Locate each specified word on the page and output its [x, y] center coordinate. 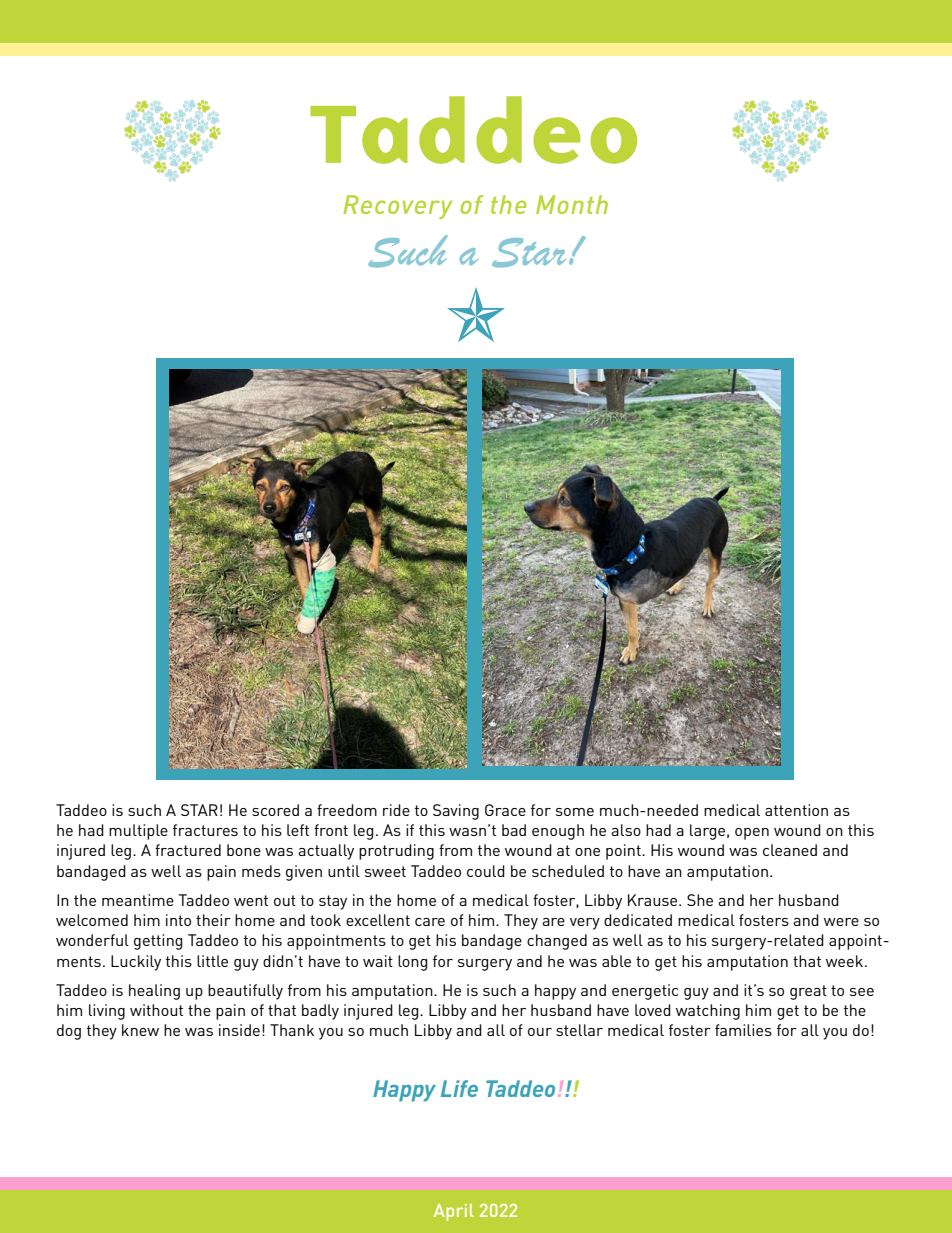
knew [140, 1030]
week [846, 961]
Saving [456, 812]
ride [396, 810]
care [430, 922]
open [752, 834]
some [575, 812]
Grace [505, 810]
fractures [205, 830]
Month [572, 204]
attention [796, 810]
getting [158, 942]
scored [275, 810]
